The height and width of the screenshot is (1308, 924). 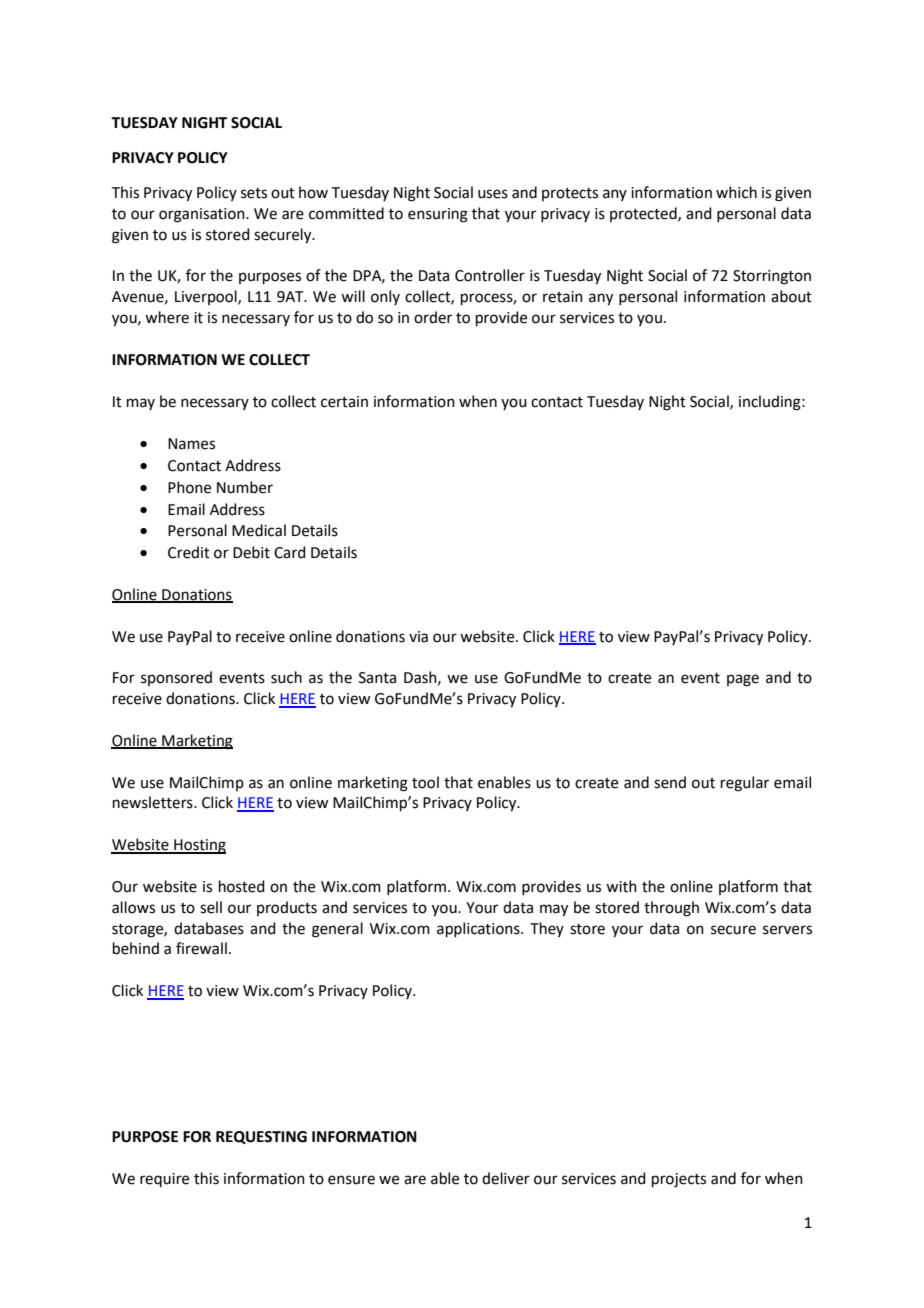 What do you see at coordinates (743, 680) in the screenshot?
I see `page` at bounding box center [743, 680].
